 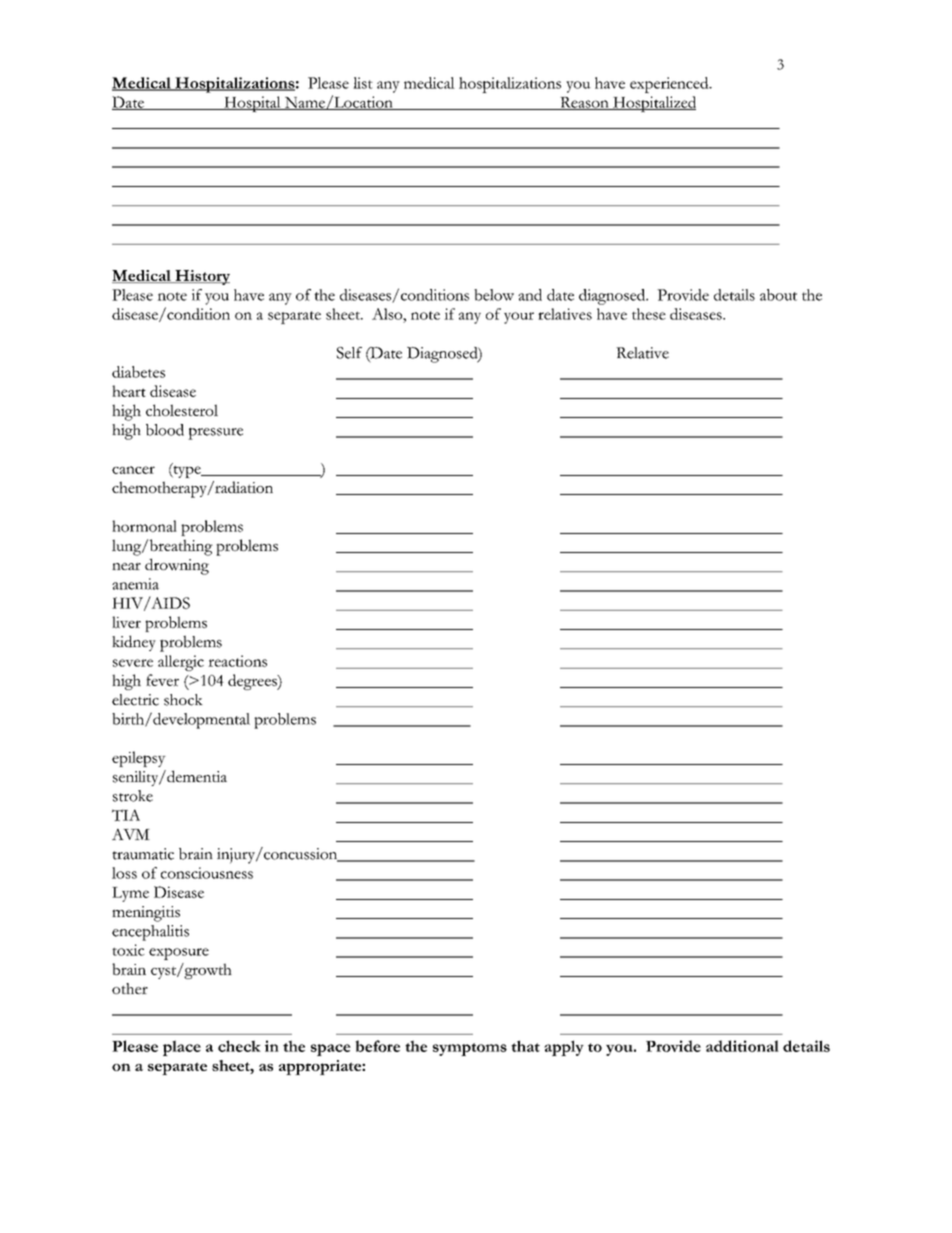 I want to click on drowning, so click(x=177, y=566).
